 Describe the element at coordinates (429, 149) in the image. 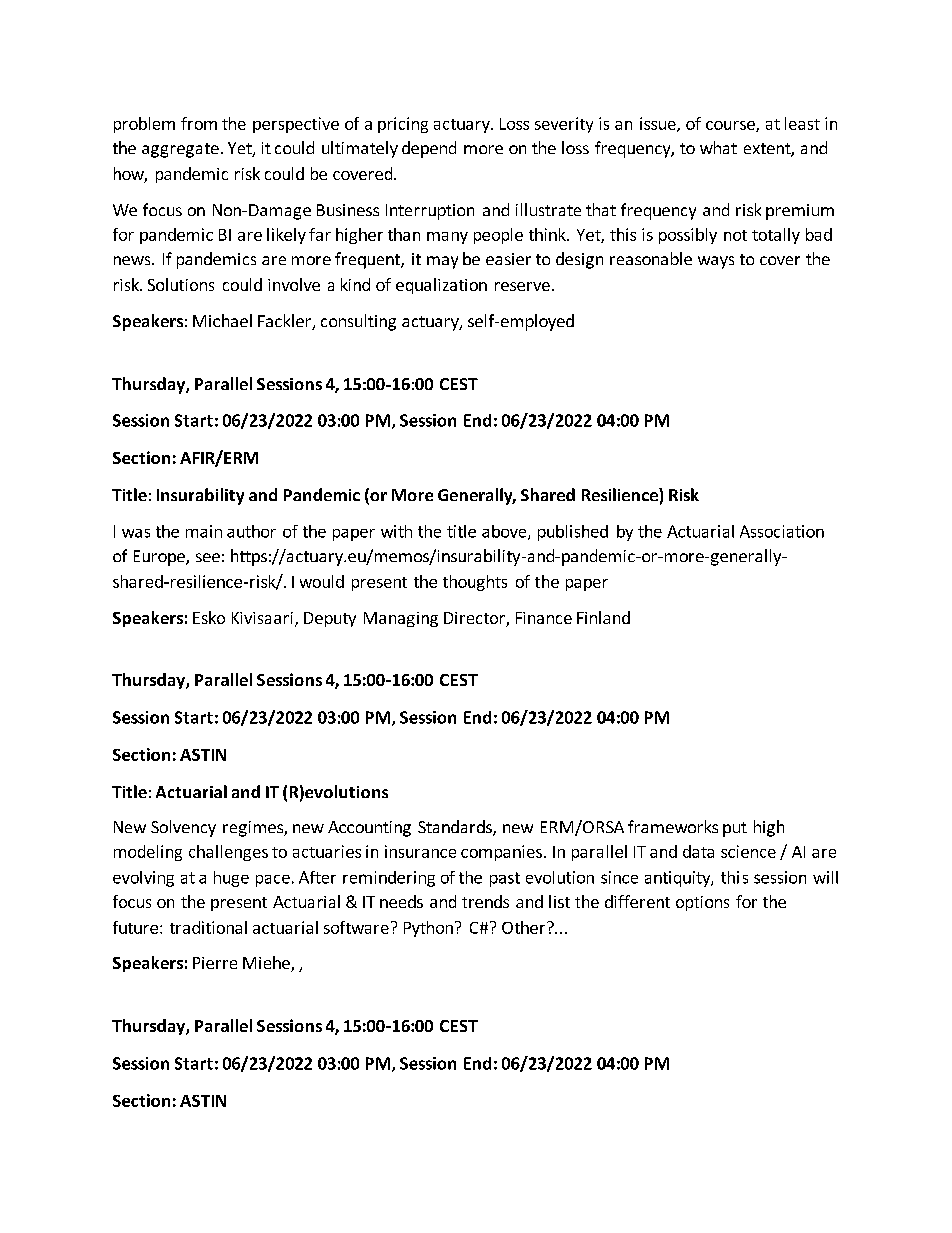

I see `depend` at that location.
